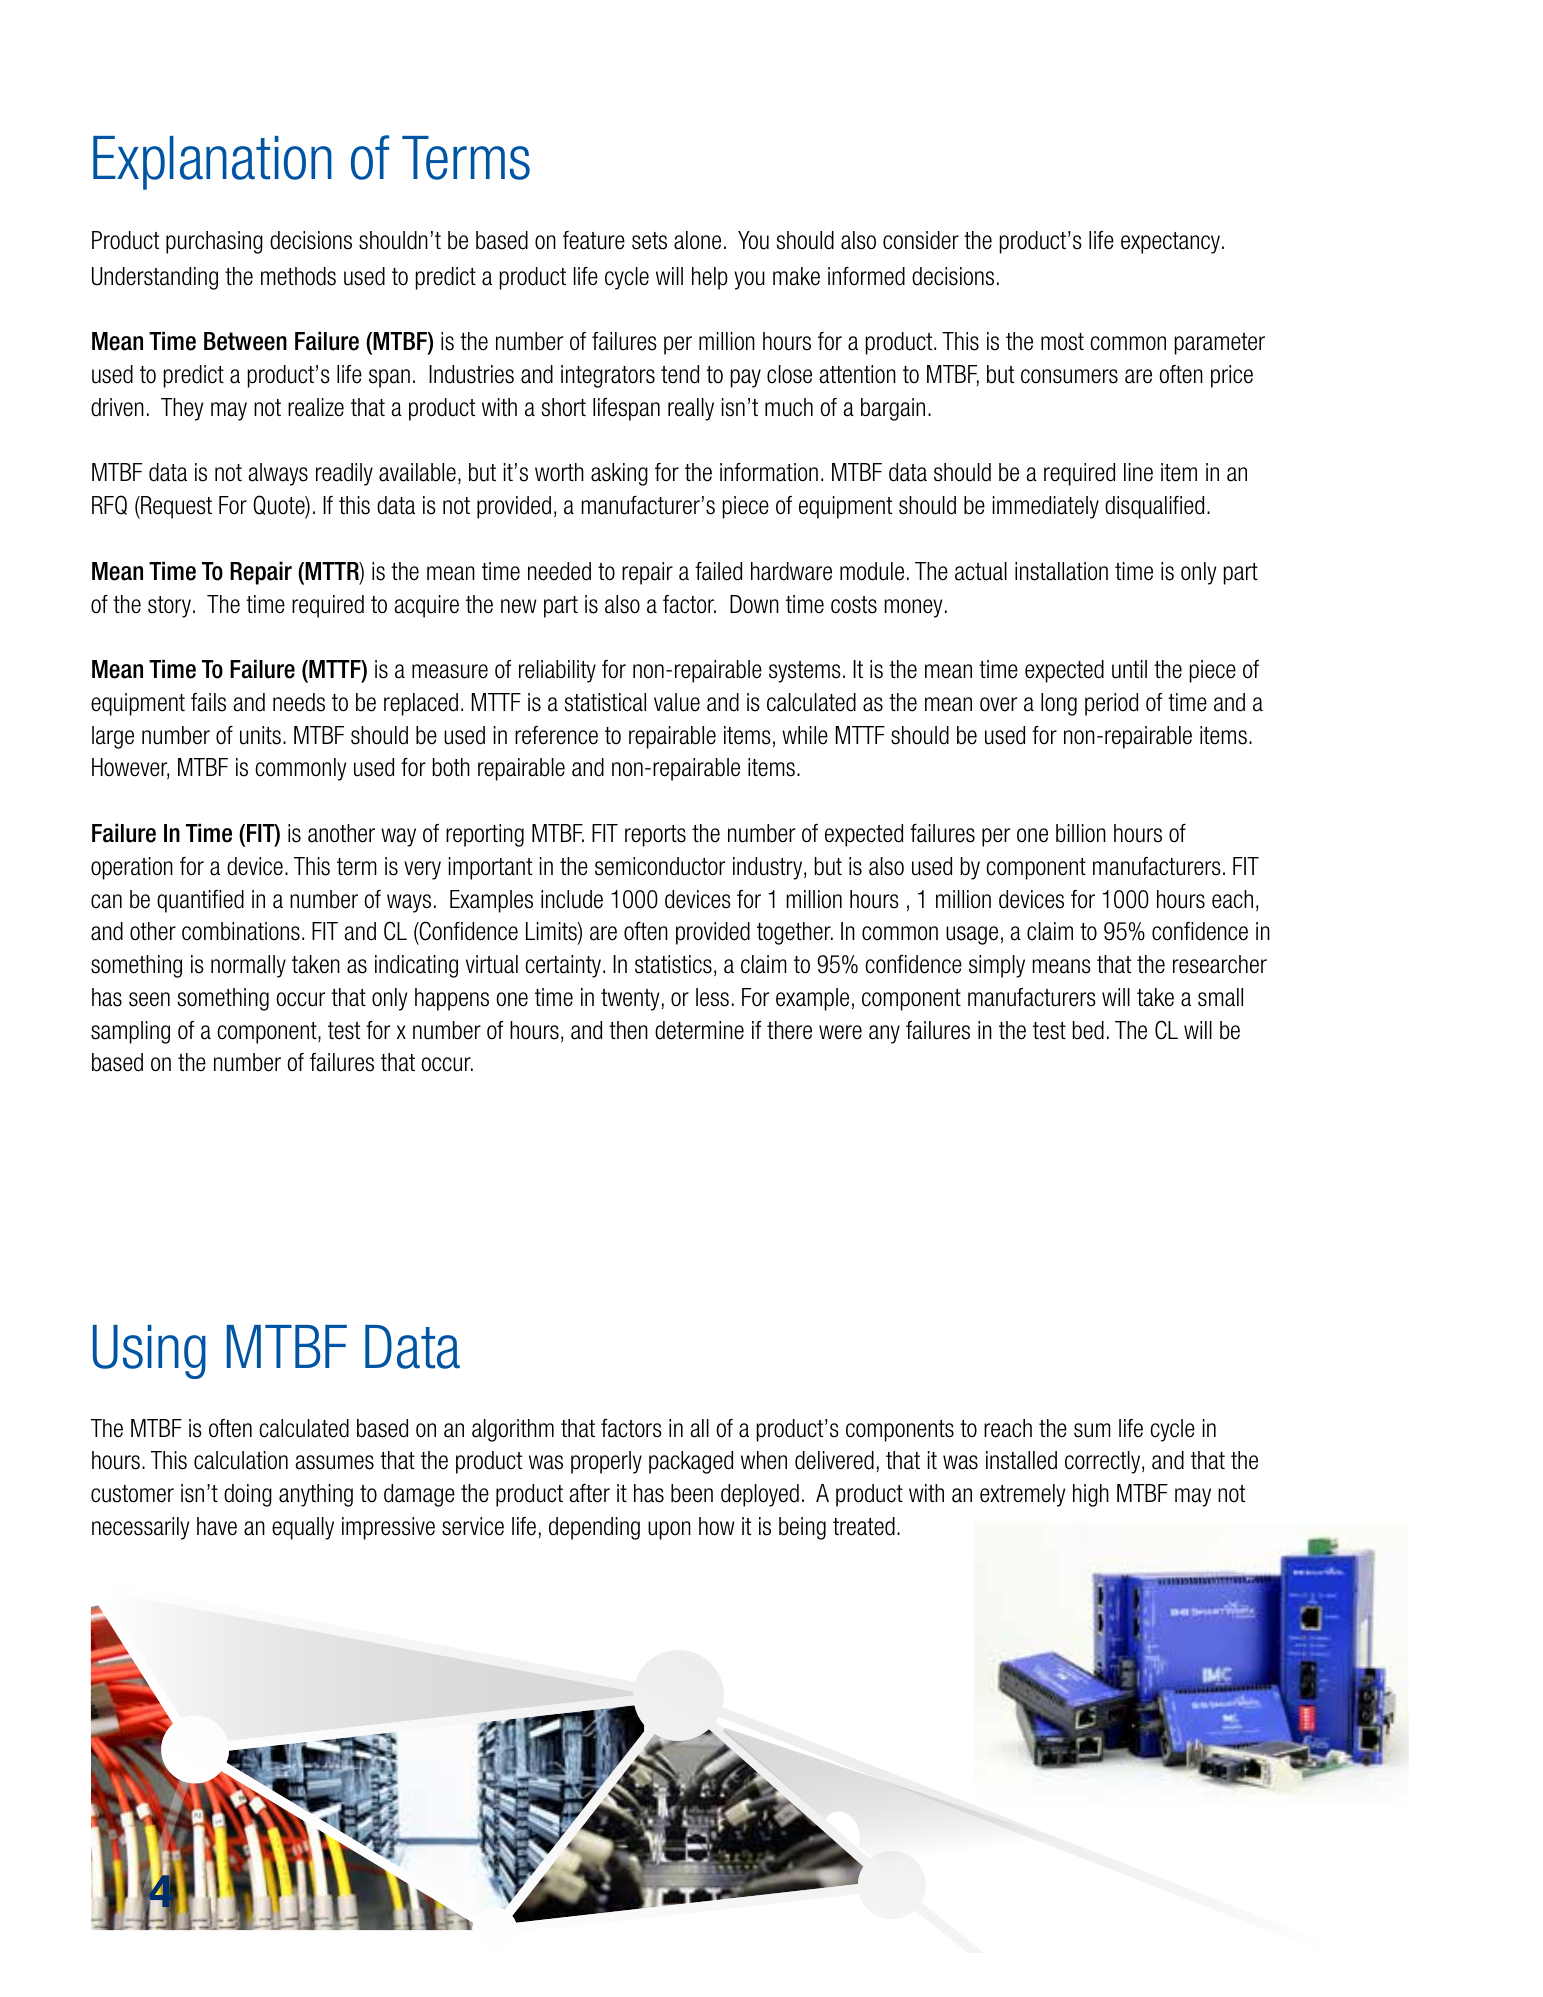  Describe the element at coordinates (718, 571) in the screenshot. I see `failed` at that location.
